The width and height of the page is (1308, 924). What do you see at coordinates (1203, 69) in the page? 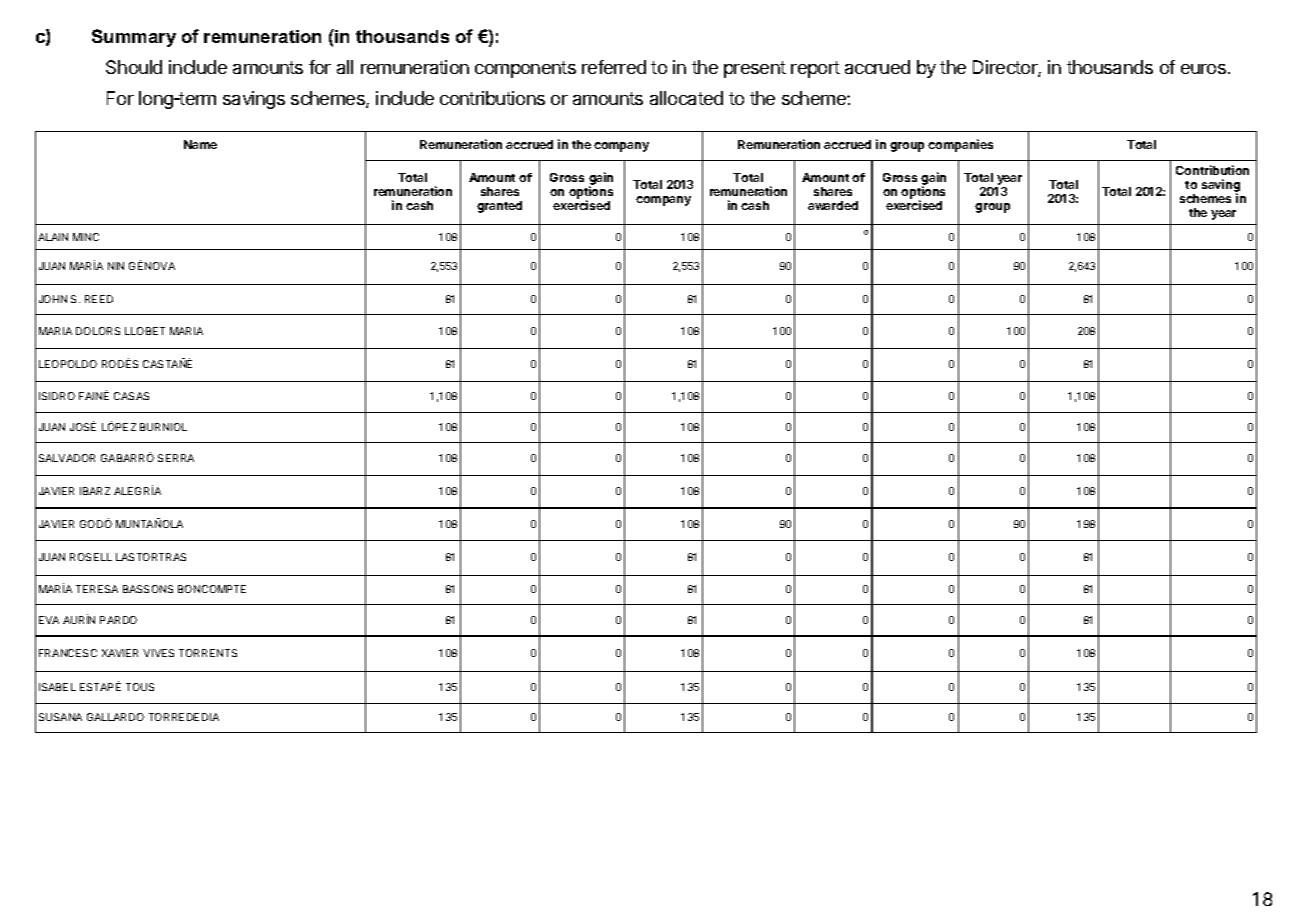
I see `euros` at bounding box center [1203, 69].
